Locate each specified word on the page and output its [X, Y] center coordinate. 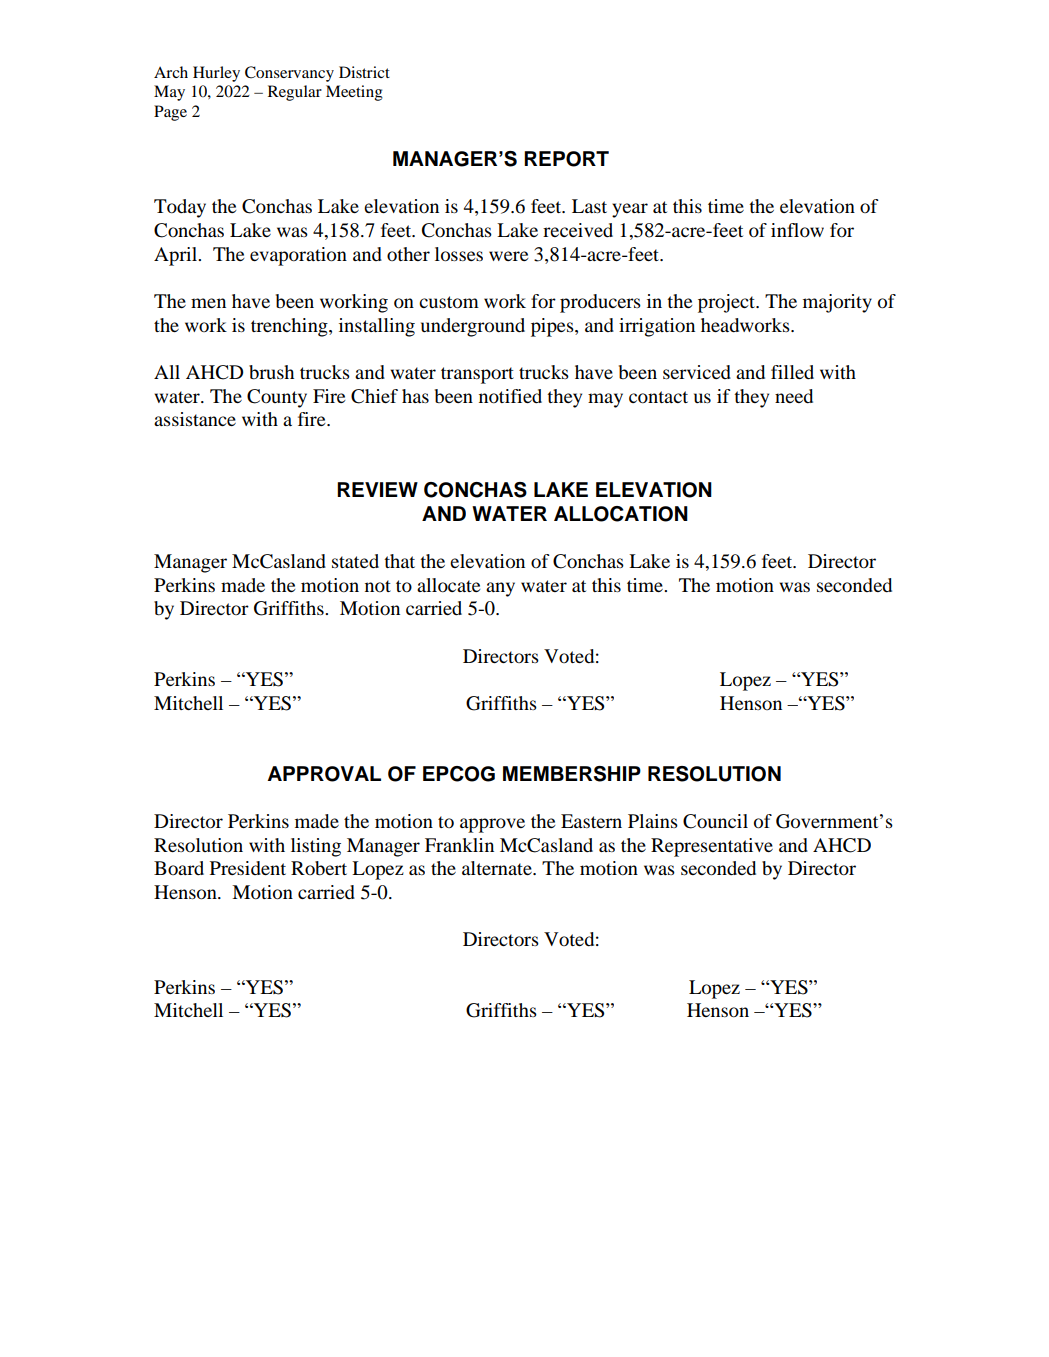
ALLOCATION [621, 514]
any [500, 589]
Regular [295, 93]
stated [355, 561]
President [248, 868]
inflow [797, 230]
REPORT [566, 159]
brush [271, 372]
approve [492, 825]
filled [792, 372]
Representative [712, 847]
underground [473, 327]
